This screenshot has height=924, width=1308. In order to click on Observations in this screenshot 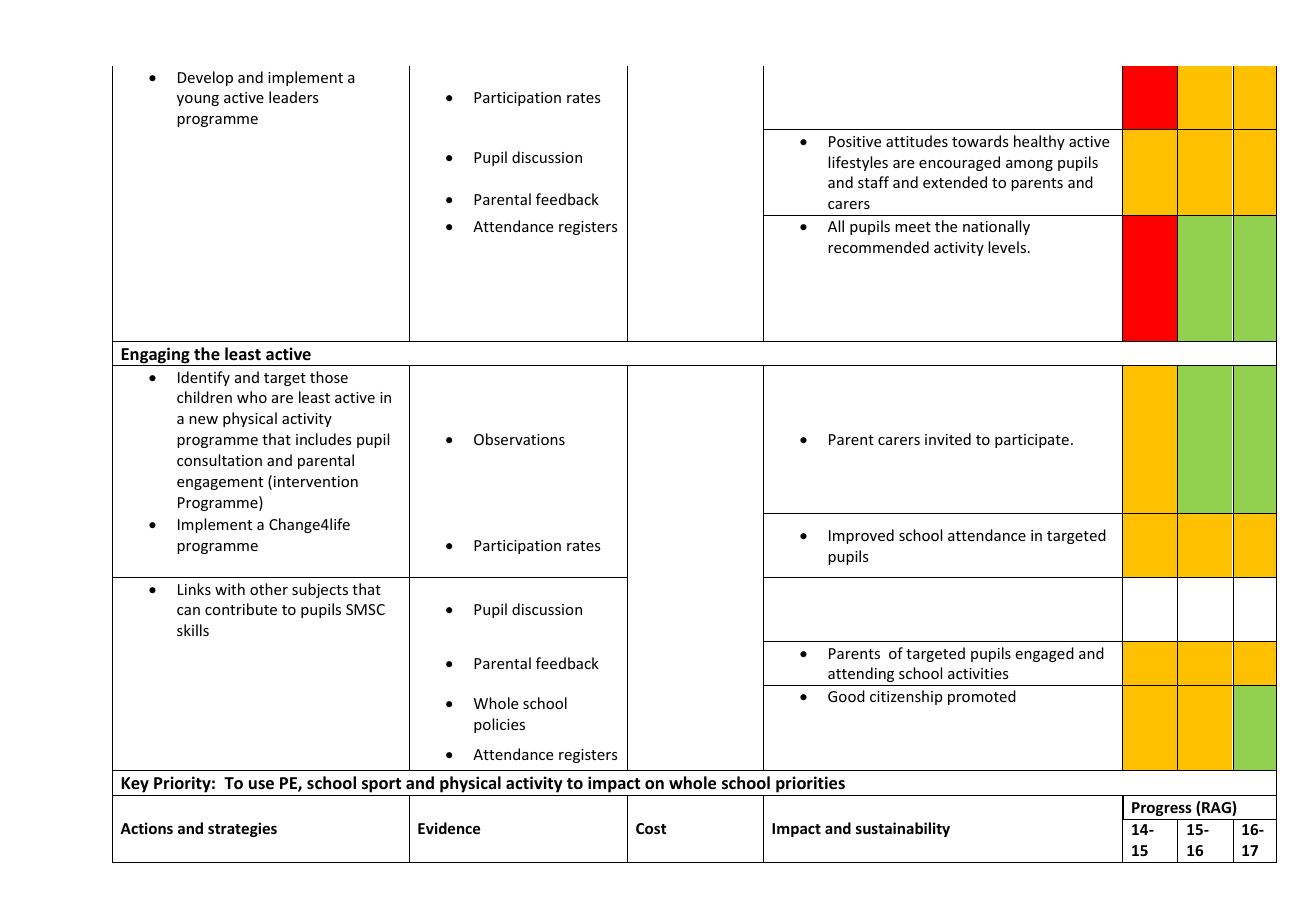, I will do `click(519, 439)`.
